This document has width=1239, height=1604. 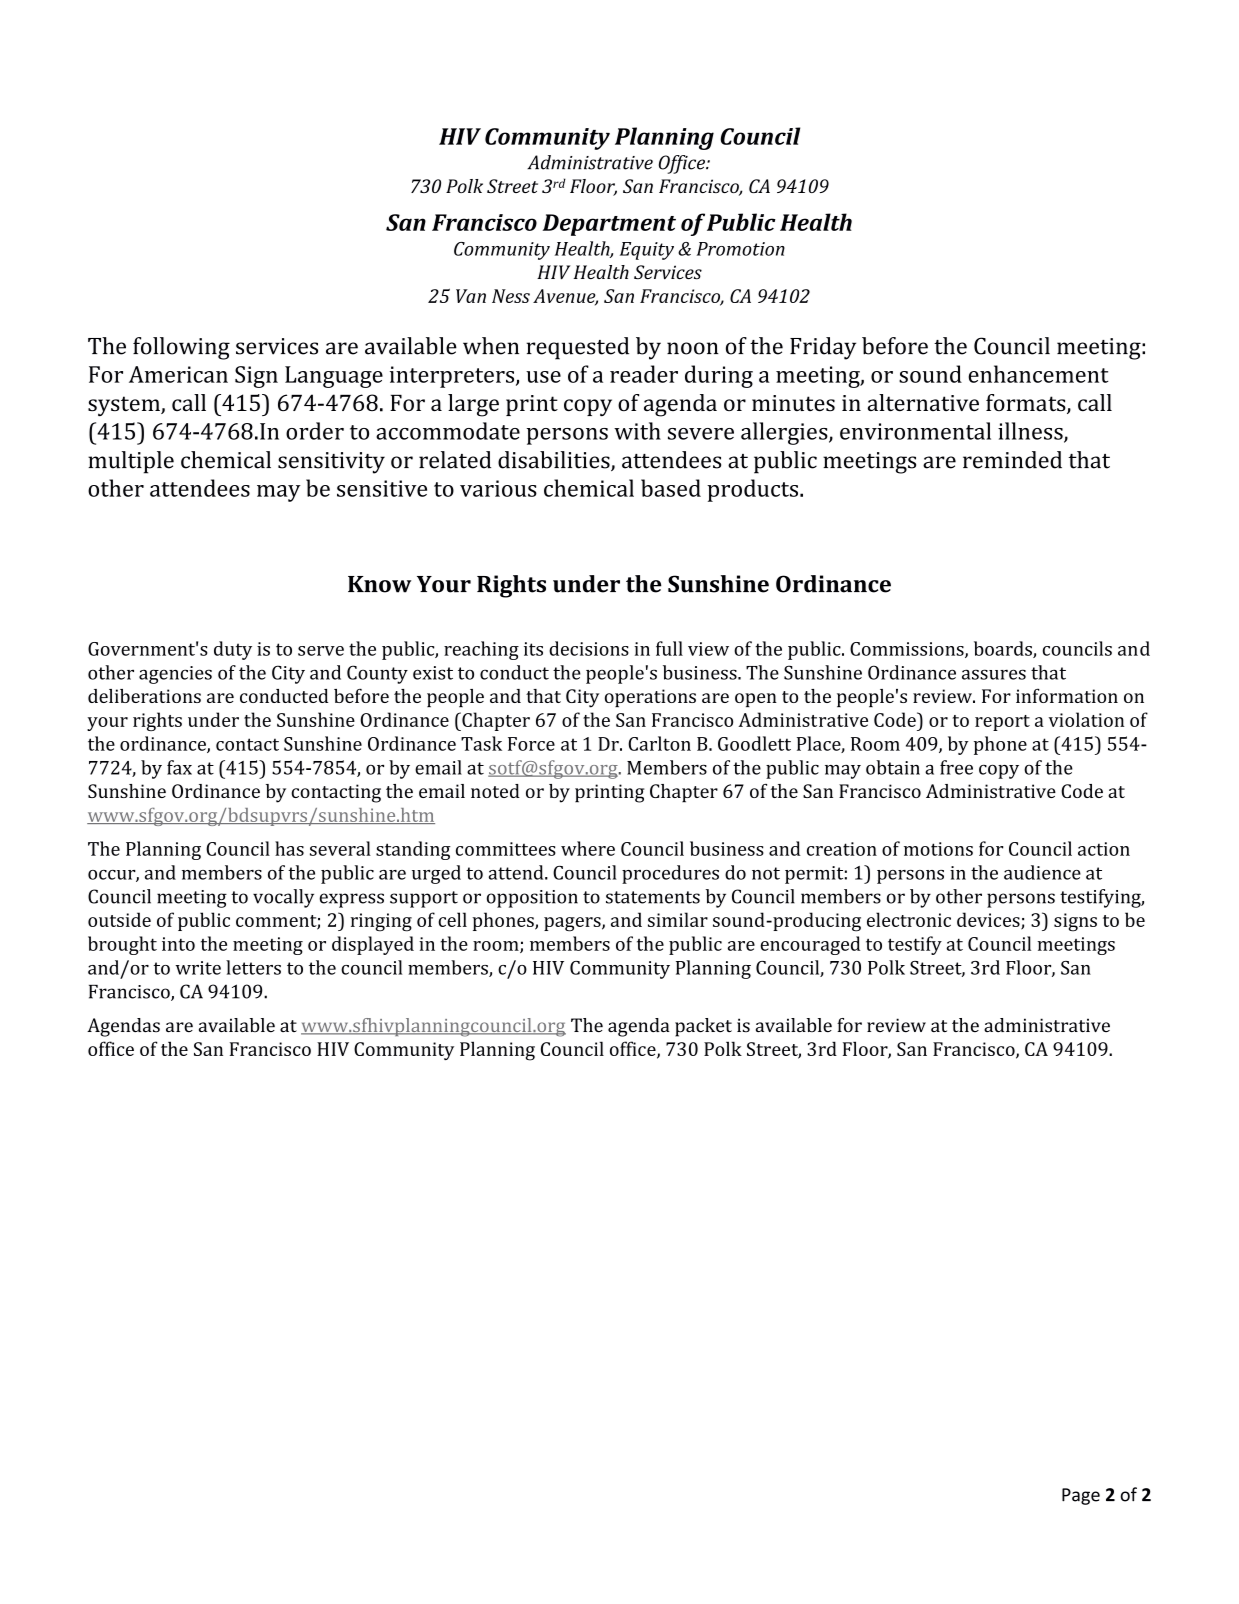 What do you see at coordinates (989, 920) in the document?
I see `devices` at bounding box center [989, 920].
